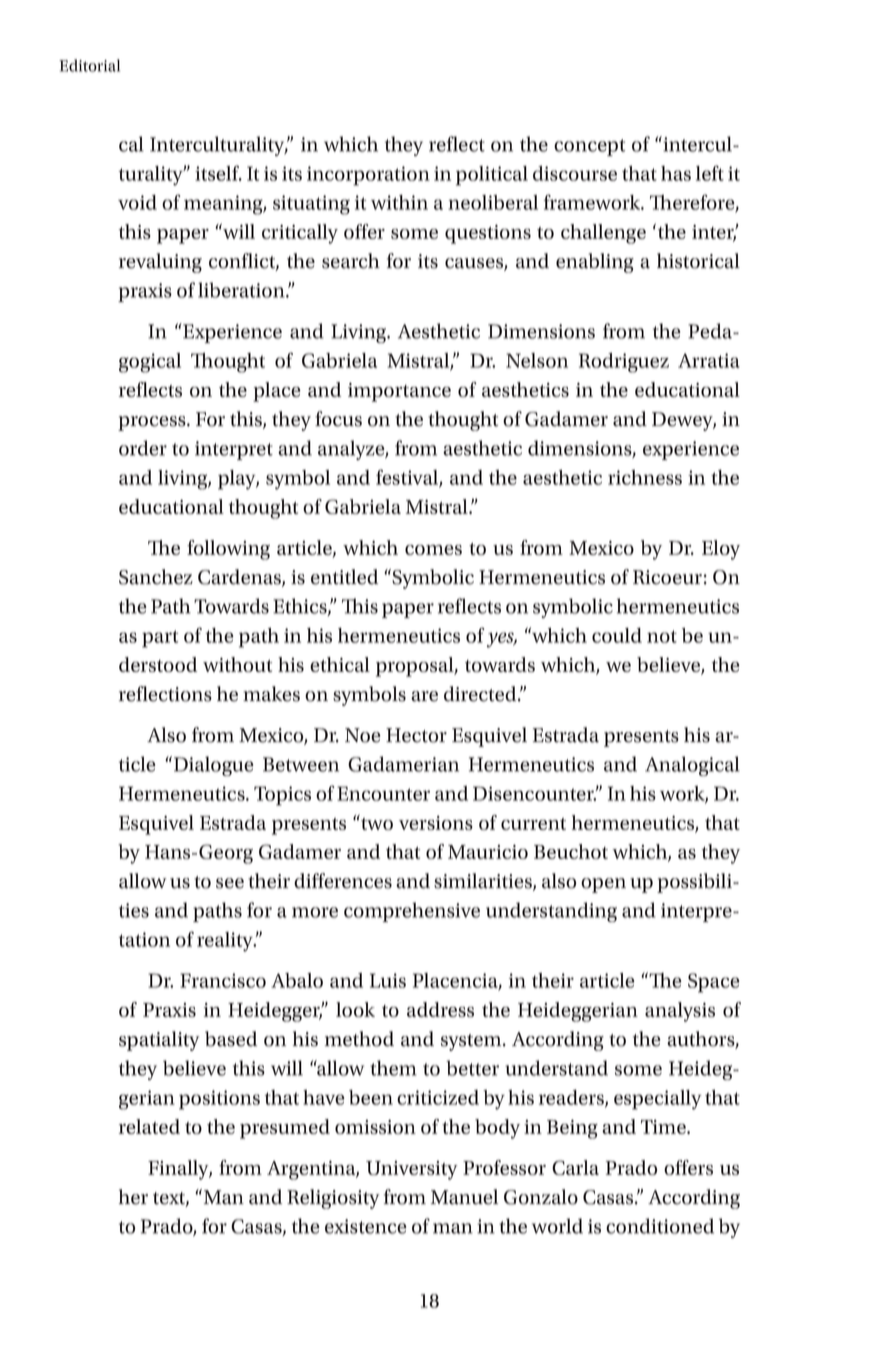 Image resolution: width=888 pixels, height=1361 pixels. What do you see at coordinates (412, 1170) in the page?
I see `University` at bounding box center [412, 1170].
